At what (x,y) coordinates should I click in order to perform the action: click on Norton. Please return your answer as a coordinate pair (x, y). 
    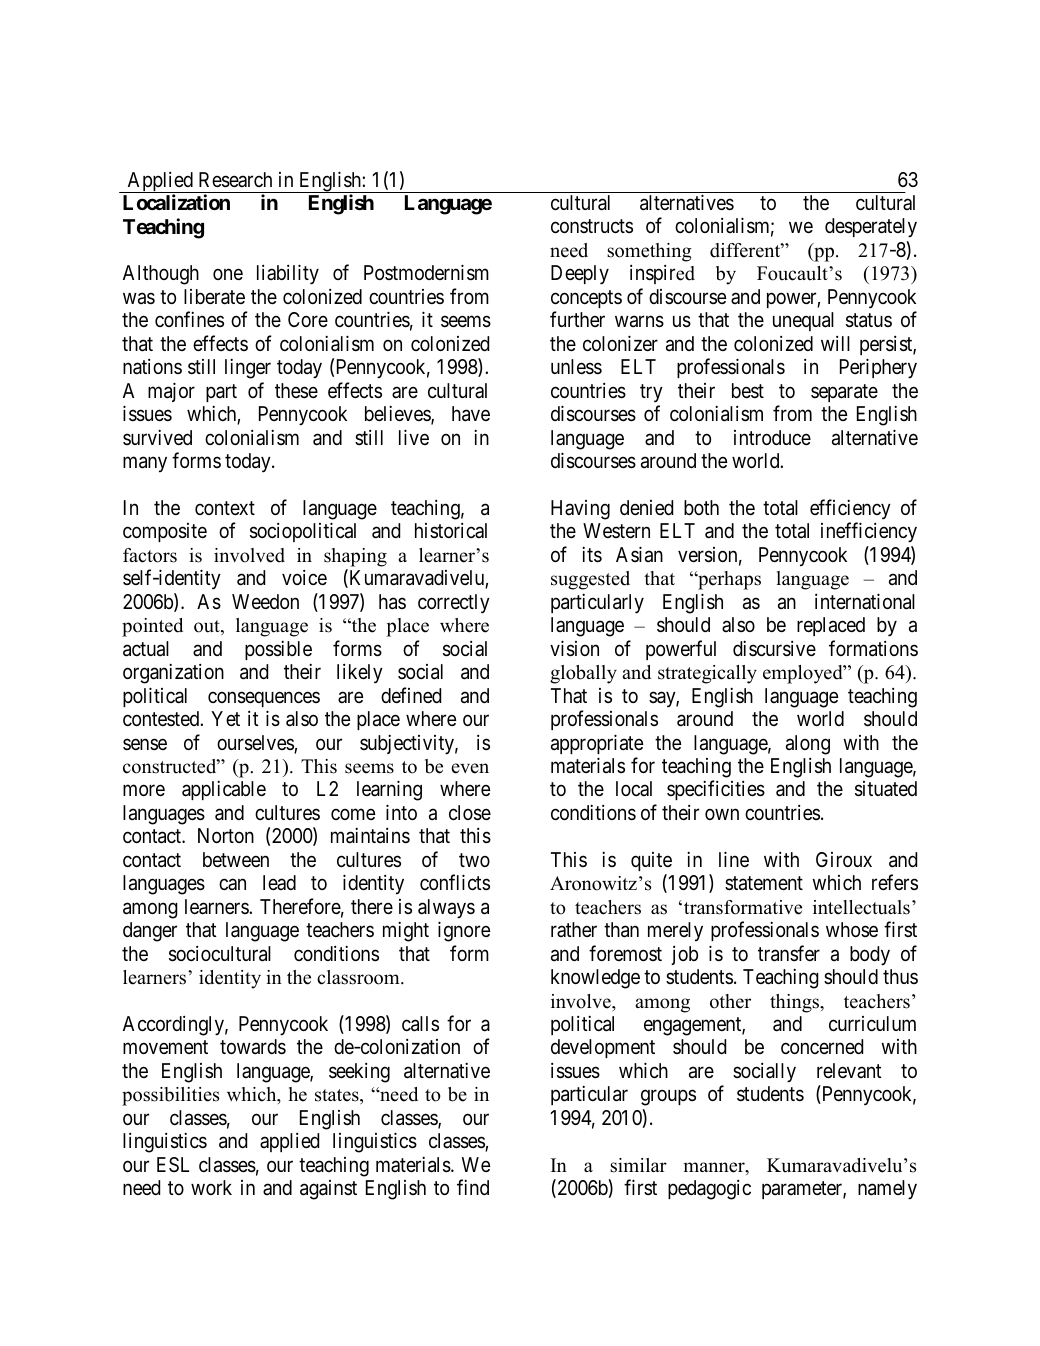
    Looking at the image, I should click on (226, 835).
